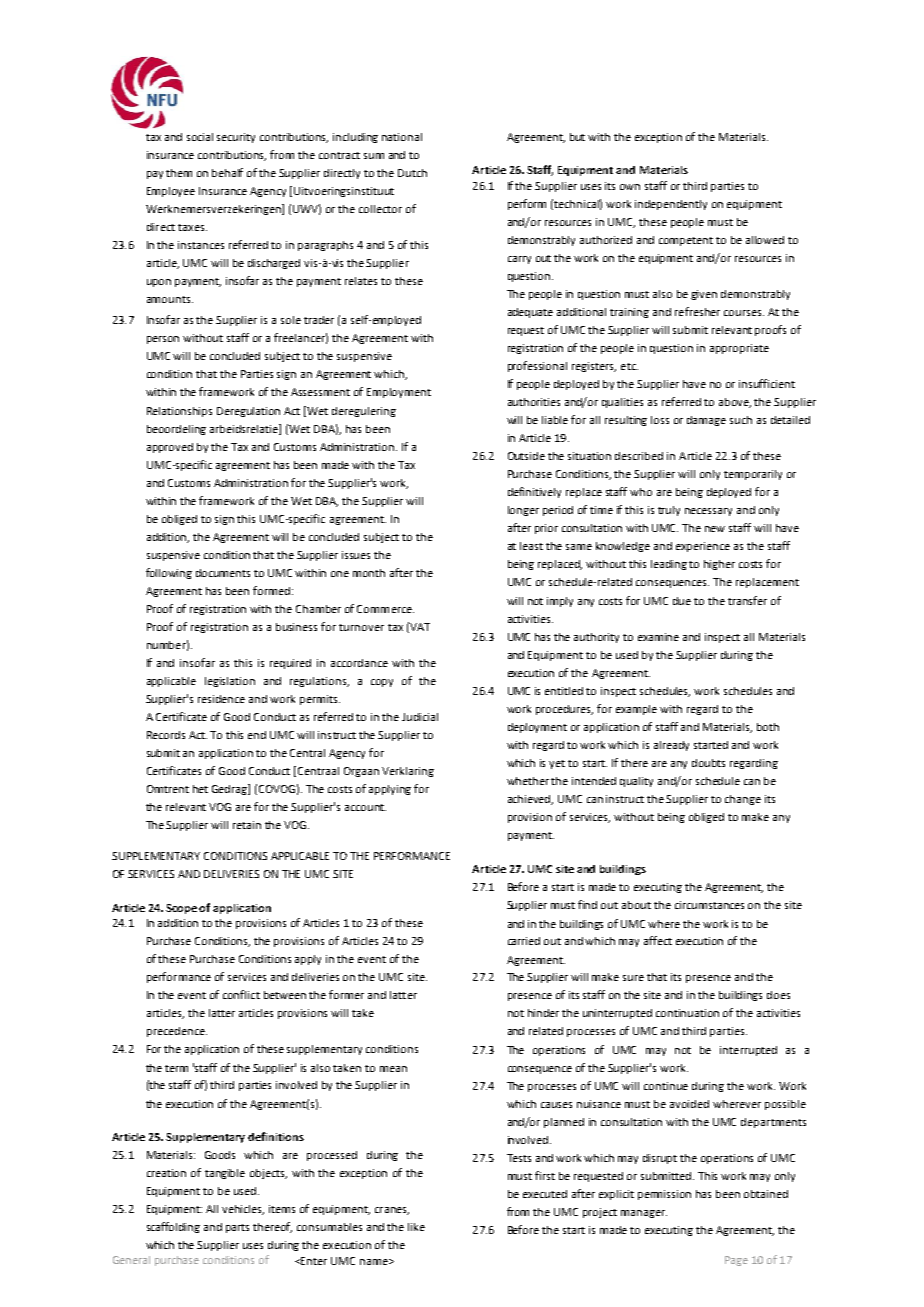 This image has width=924, height=1307. I want to click on both, so click(768, 727).
